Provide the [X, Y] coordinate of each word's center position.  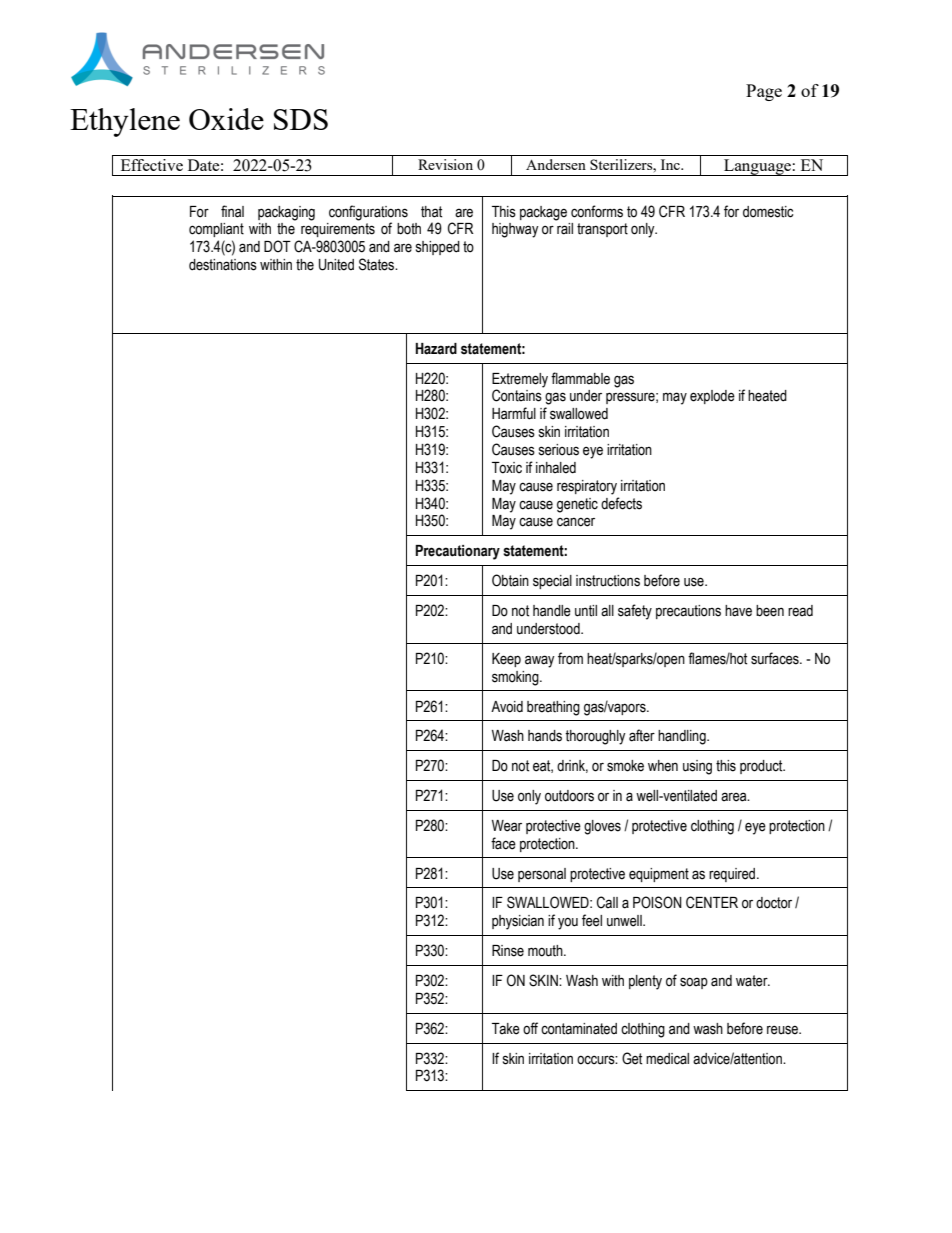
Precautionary [457, 552]
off [530, 1028]
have [738, 611]
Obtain [510, 580]
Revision [445, 164]
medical [667, 1059]
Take [506, 1029]
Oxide [226, 119]
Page [764, 92]
